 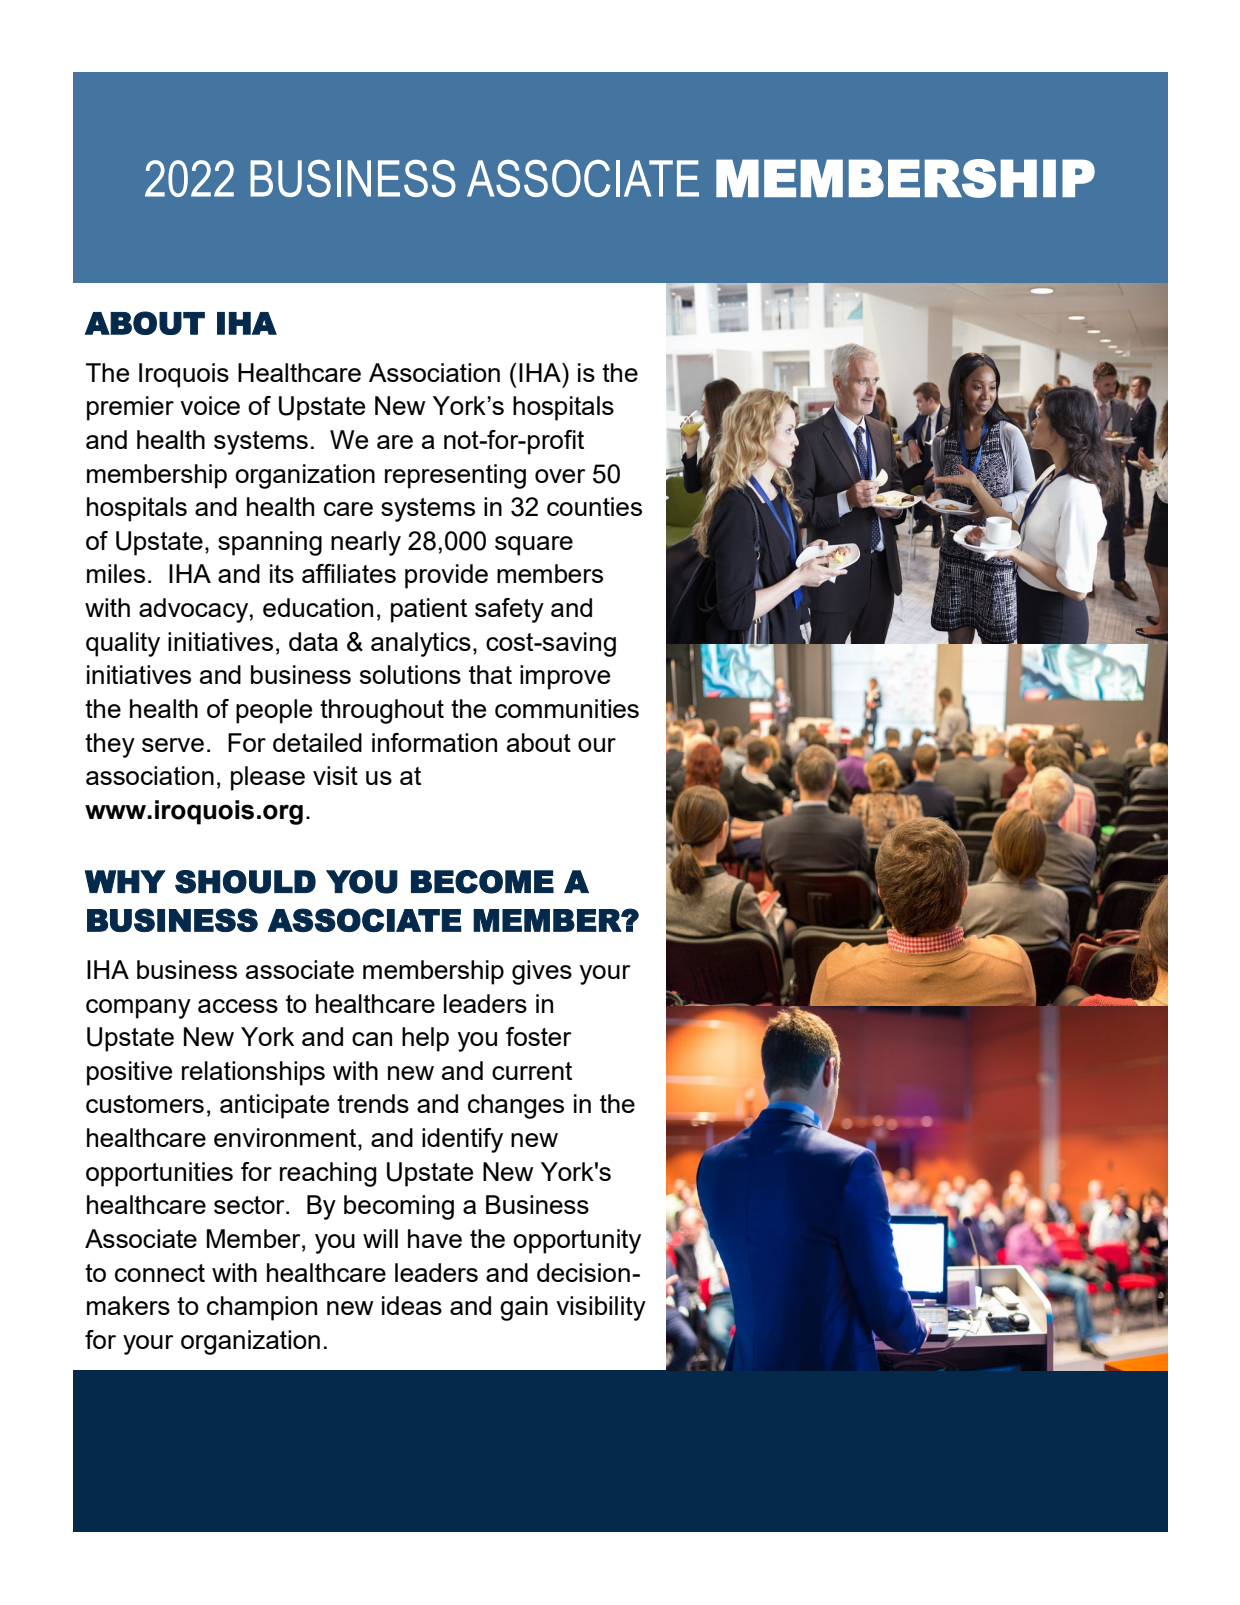 What do you see at coordinates (482, 882) in the screenshot?
I see `BECOME` at bounding box center [482, 882].
